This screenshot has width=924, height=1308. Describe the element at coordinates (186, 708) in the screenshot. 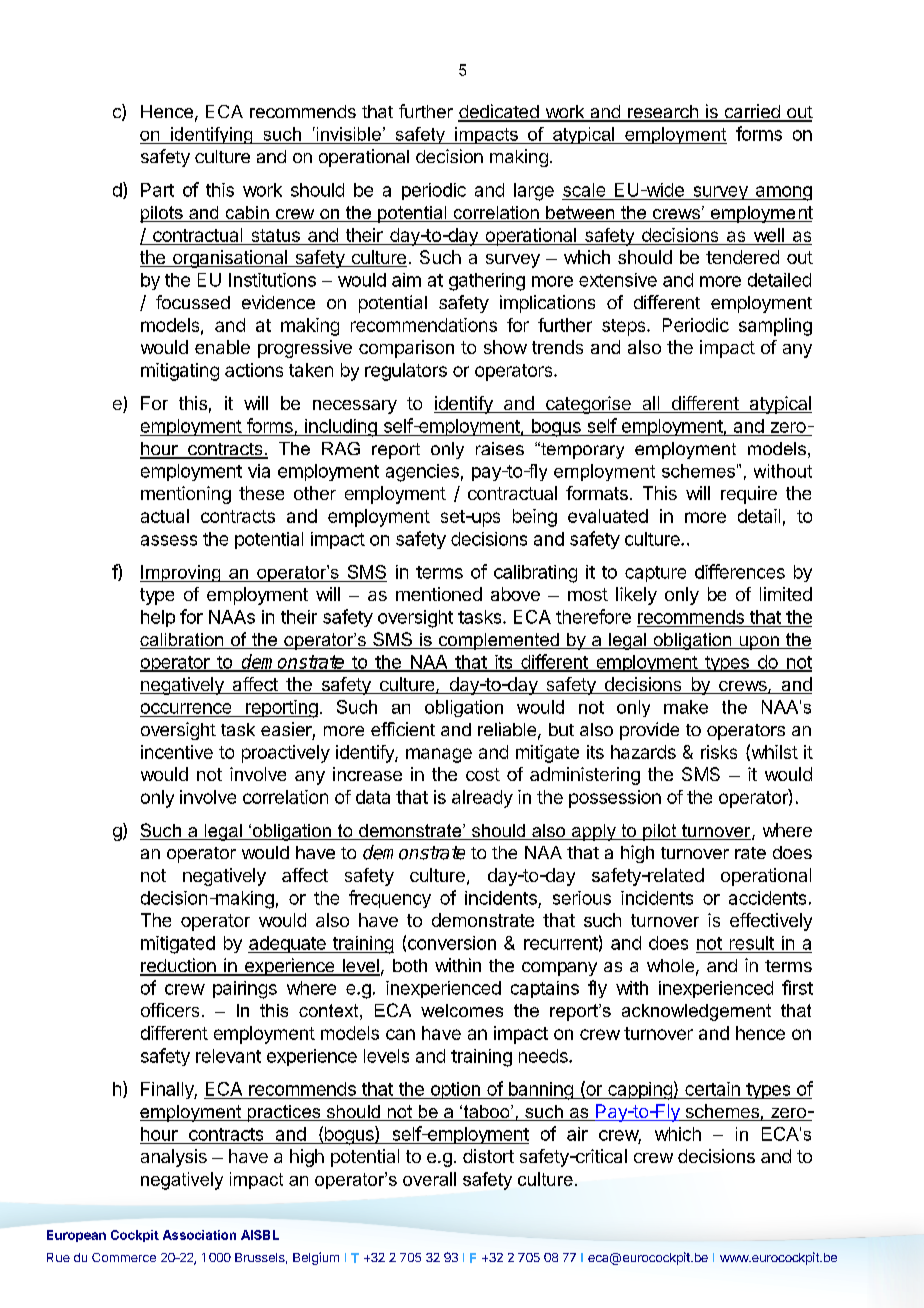

I see `occurrence` at that location.
